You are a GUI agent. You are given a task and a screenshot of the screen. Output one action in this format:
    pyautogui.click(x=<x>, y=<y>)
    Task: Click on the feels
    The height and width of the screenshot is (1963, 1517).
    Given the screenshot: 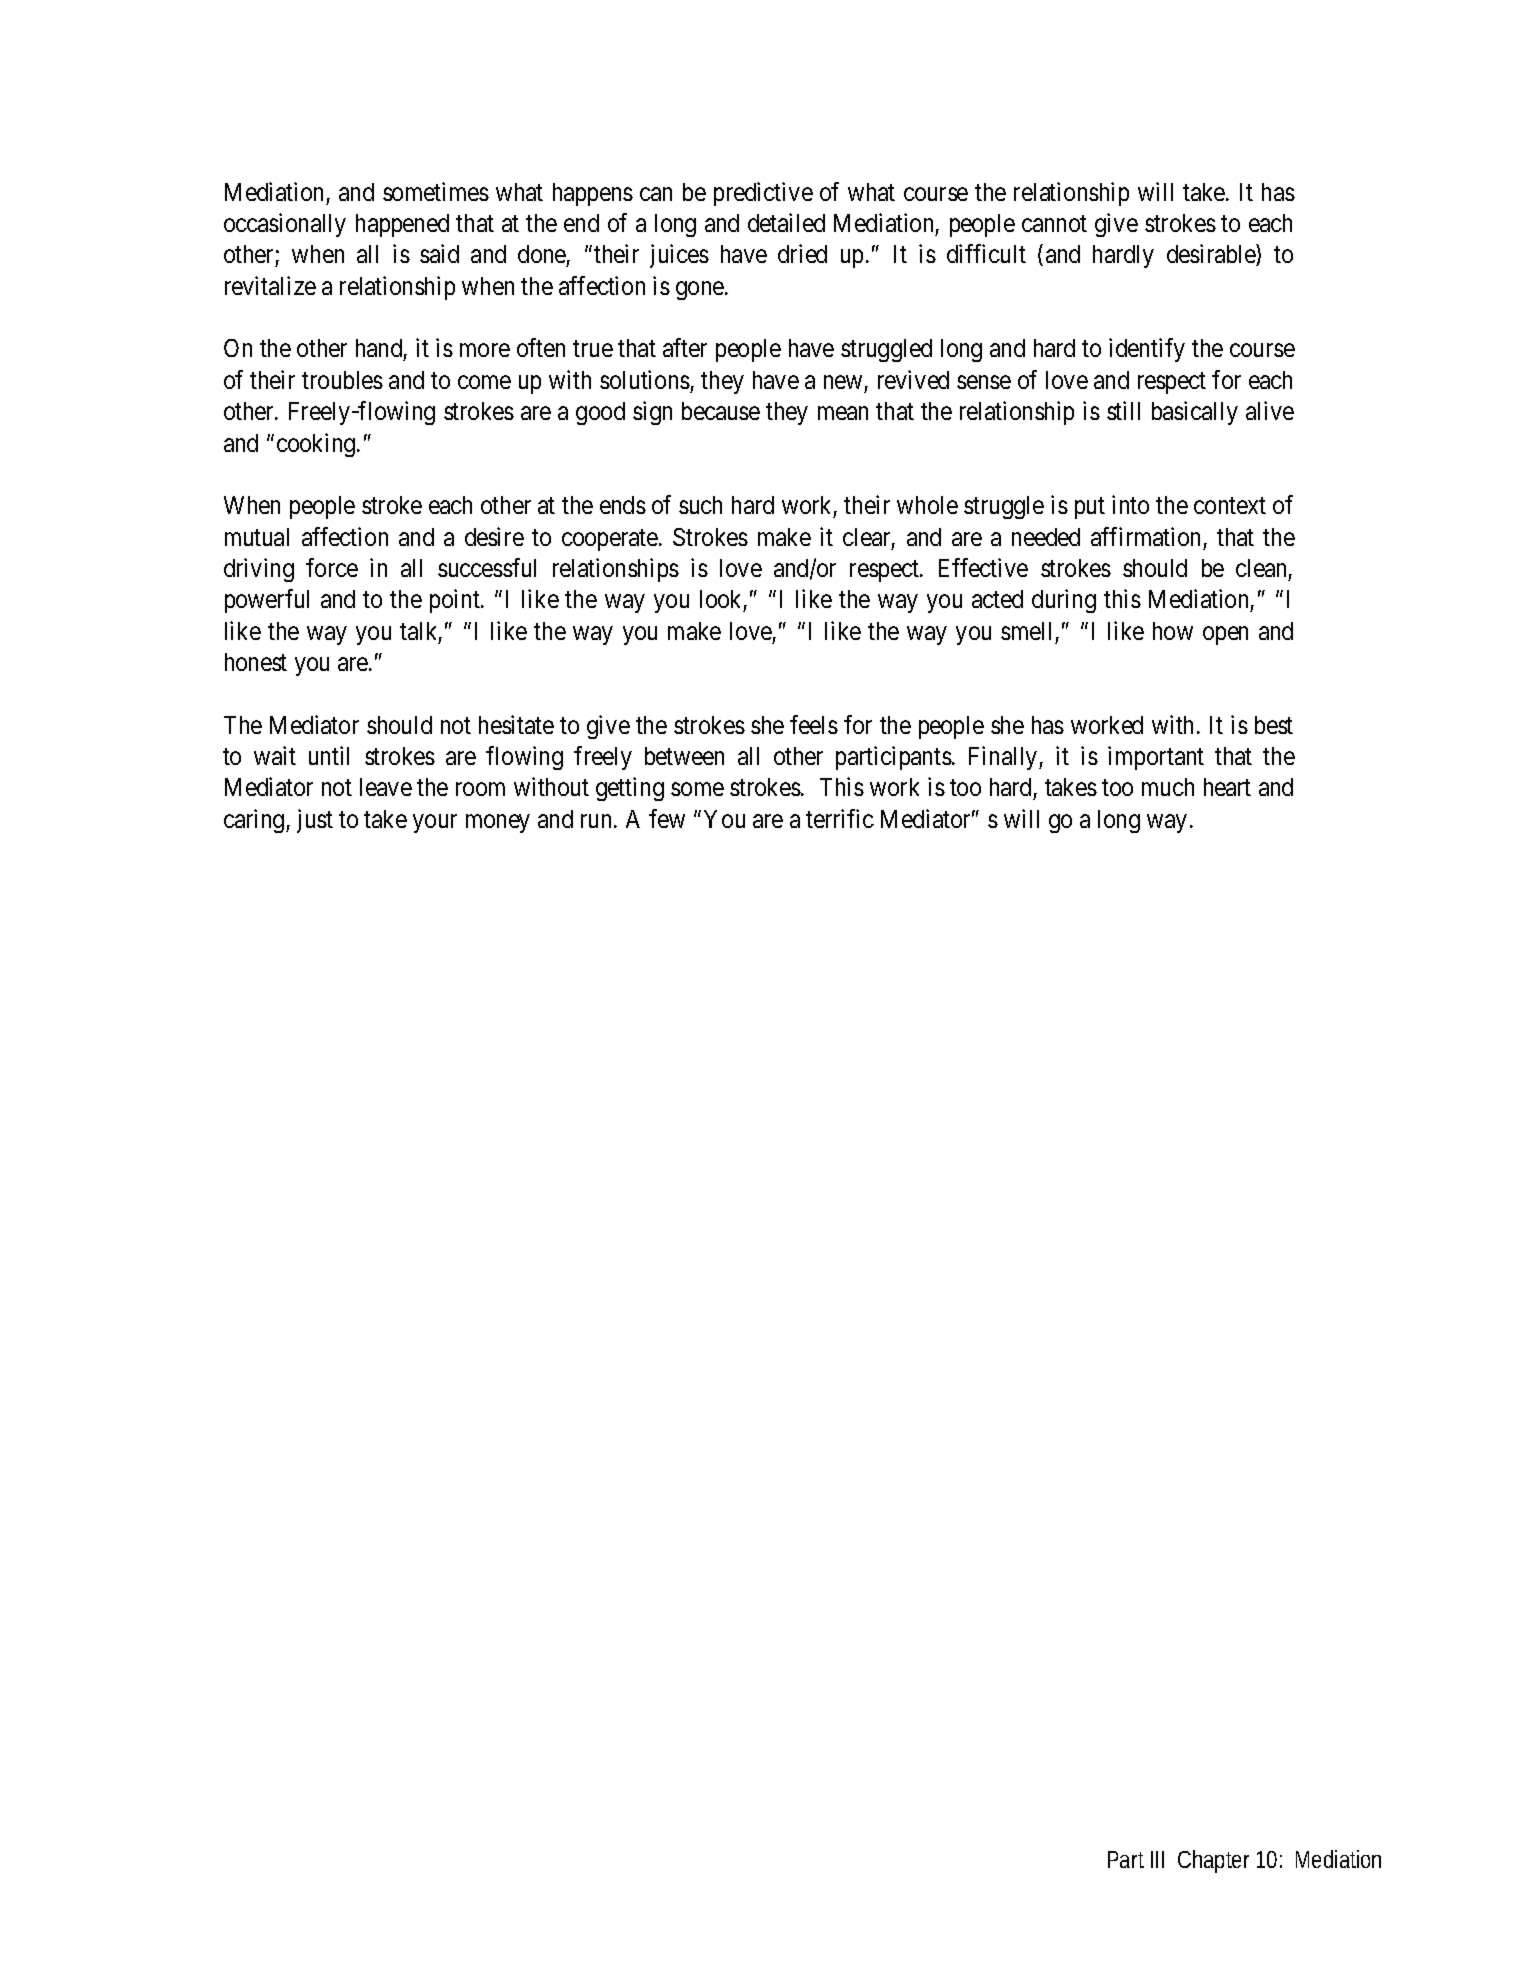 What is the action you would take?
    pyautogui.click(x=814, y=724)
